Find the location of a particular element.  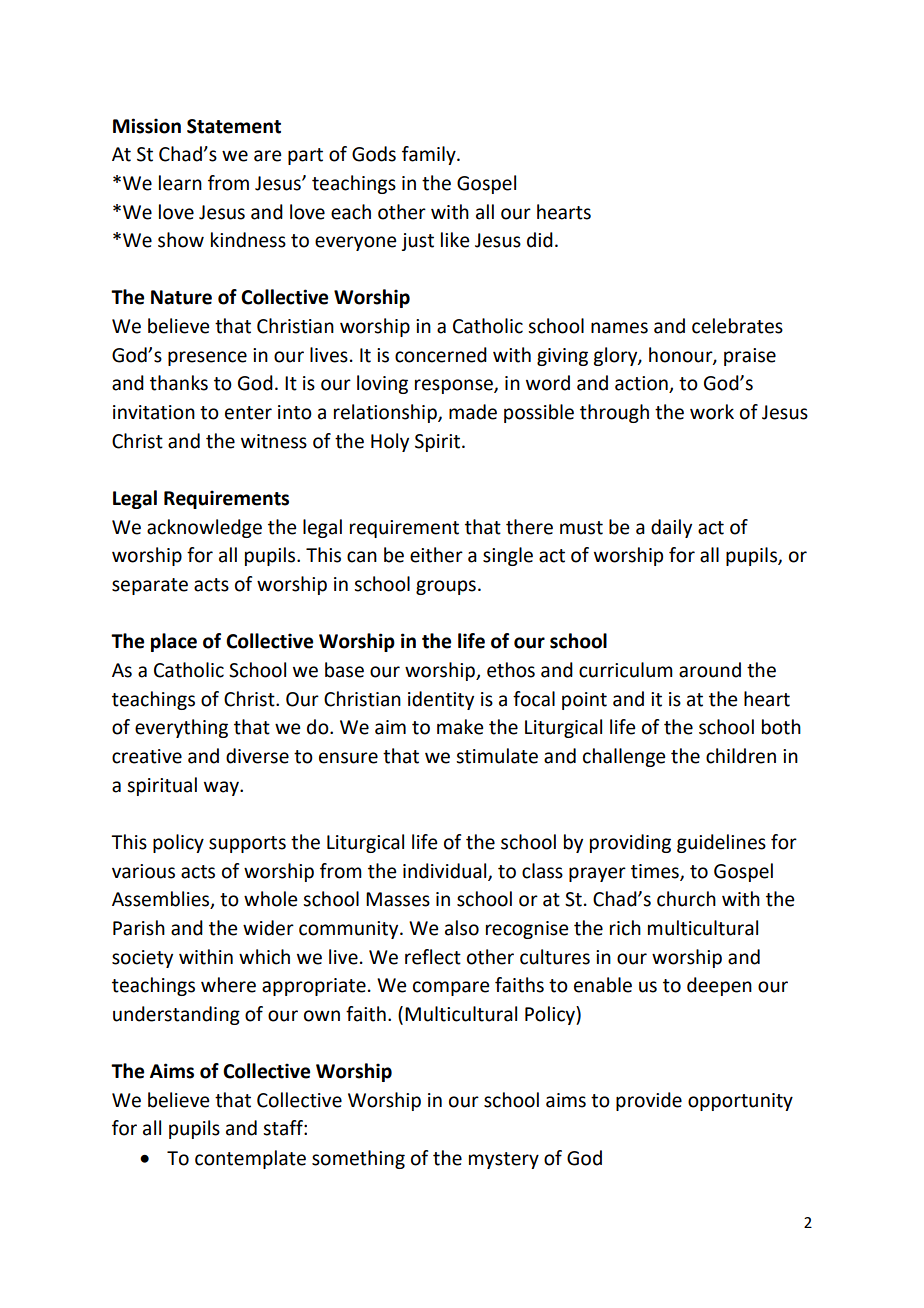

opportunity is located at coordinates (740, 1102).
